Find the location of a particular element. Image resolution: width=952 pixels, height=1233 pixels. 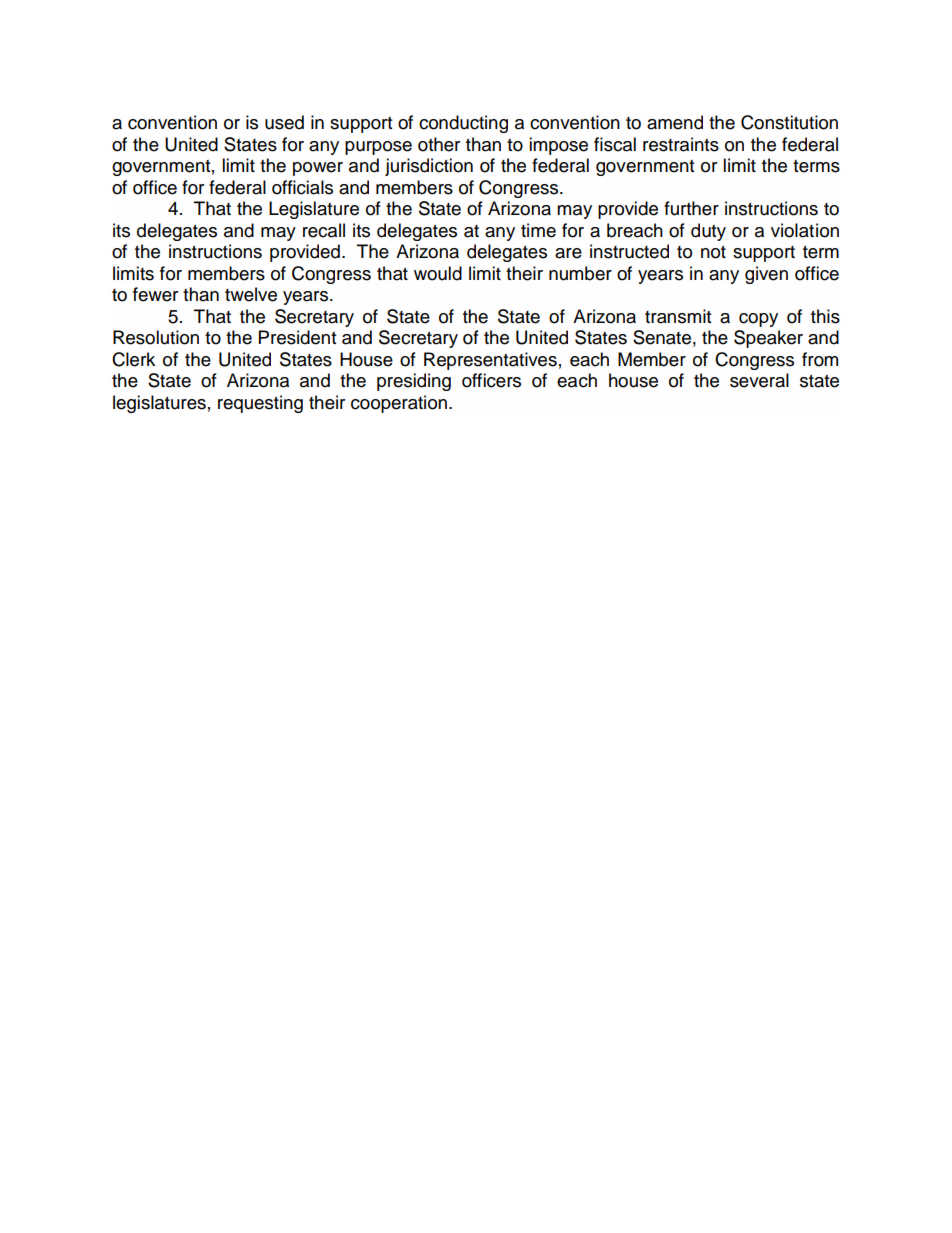

requesting is located at coordinates (260, 404).
